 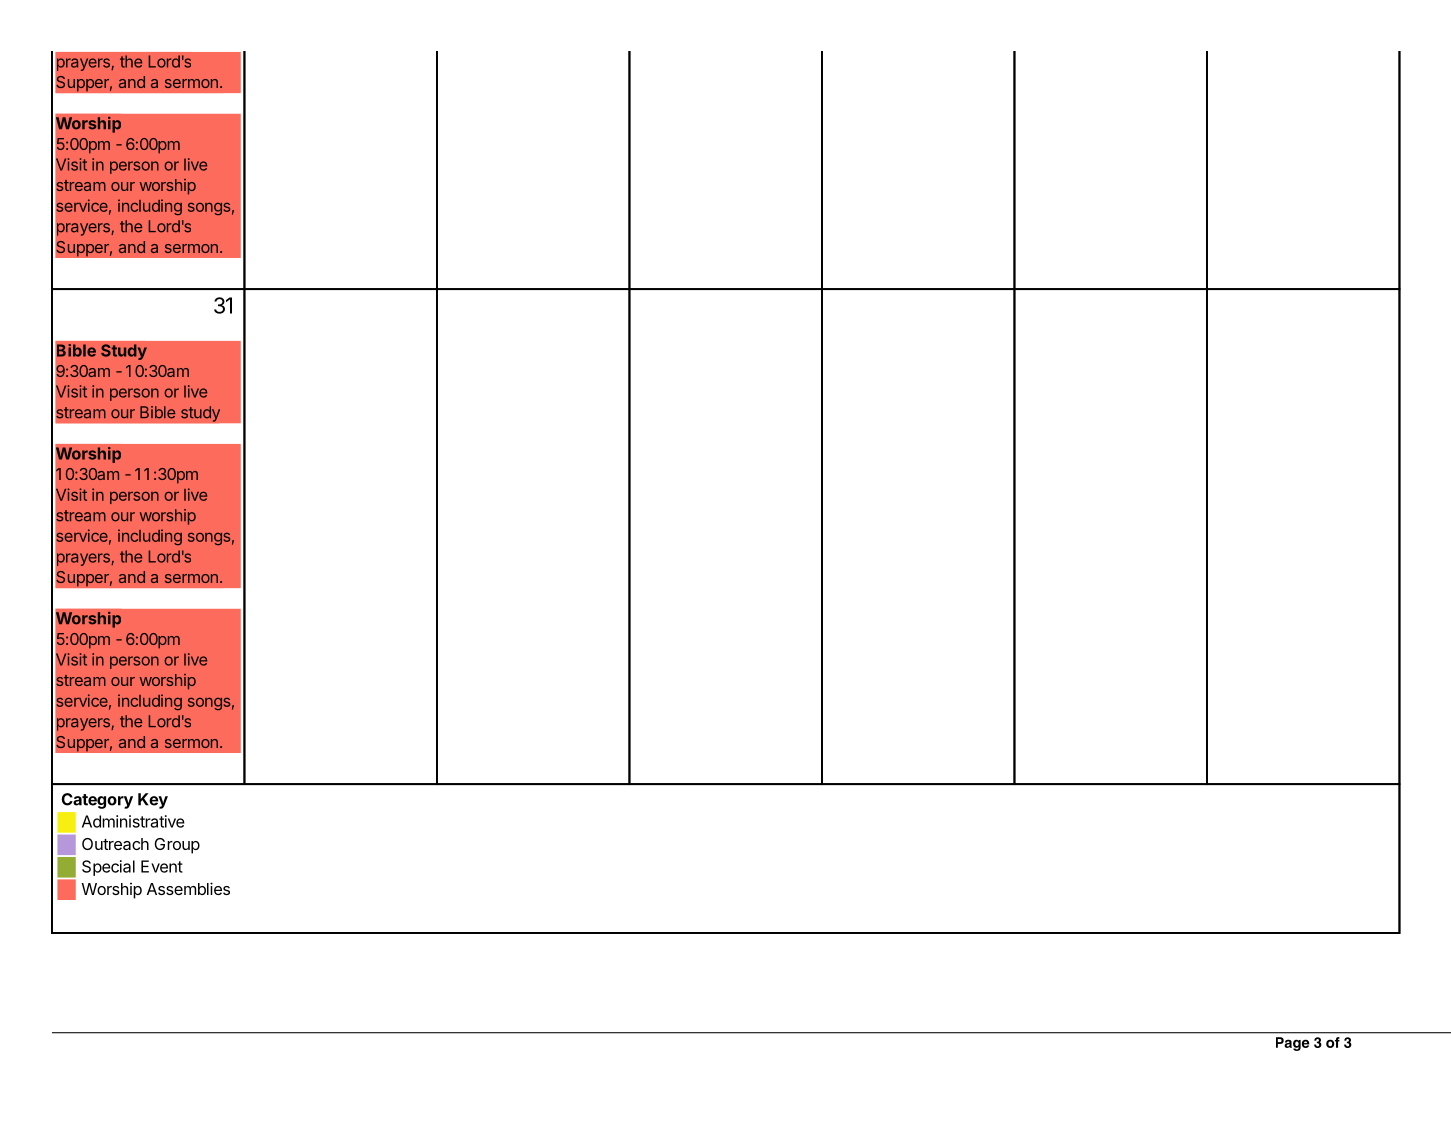 What do you see at coordinates (188, 888) in the document?
I see `Assemblies` at bounding box center [188, 888].
